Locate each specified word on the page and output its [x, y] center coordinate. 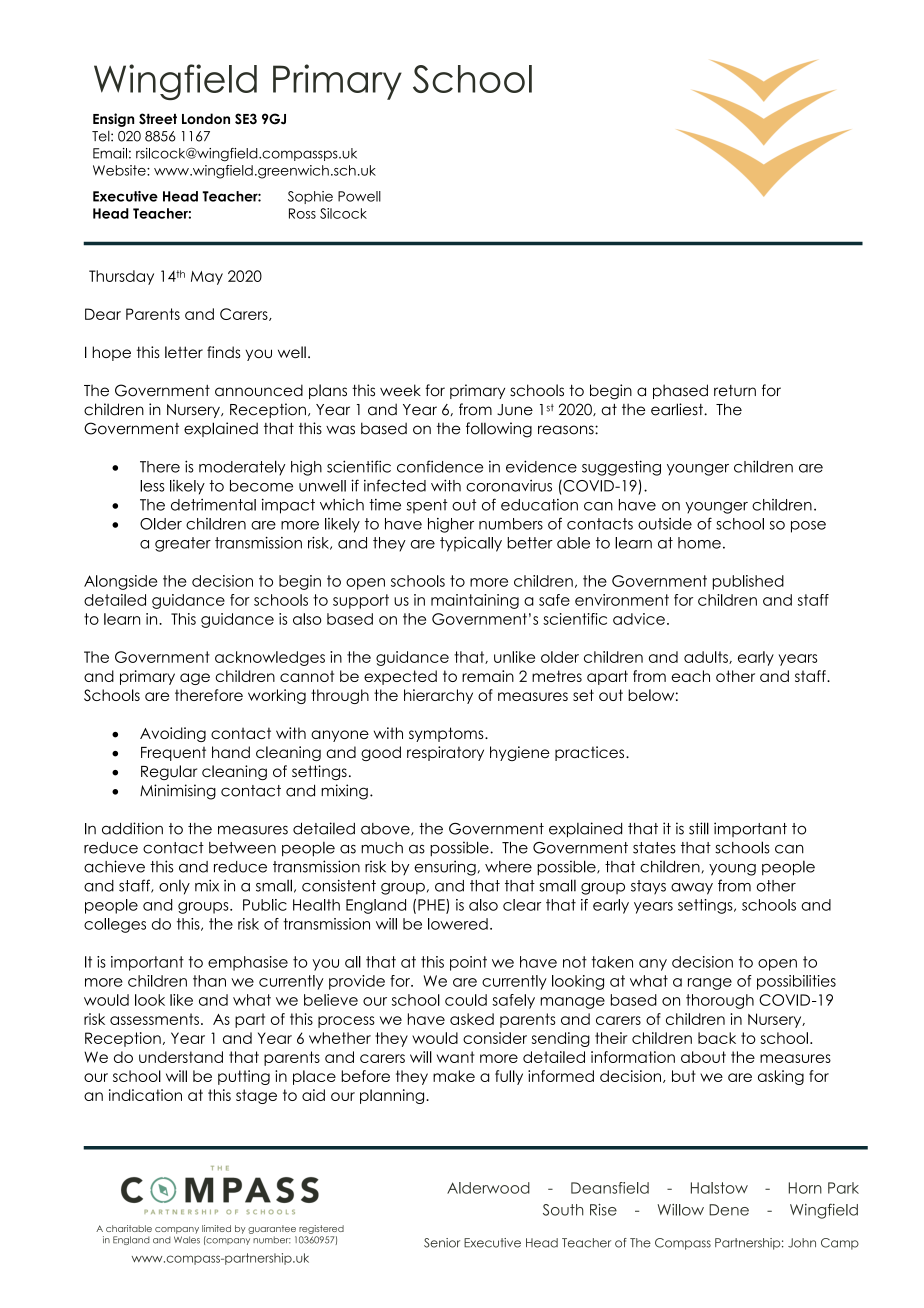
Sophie [310, 197]
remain [488, 676]
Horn [805, 1188]
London [206, 118]
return [735, 391]
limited [216, 1228]
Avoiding [173, 734]
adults [707, 657]
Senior [442, 1243]
